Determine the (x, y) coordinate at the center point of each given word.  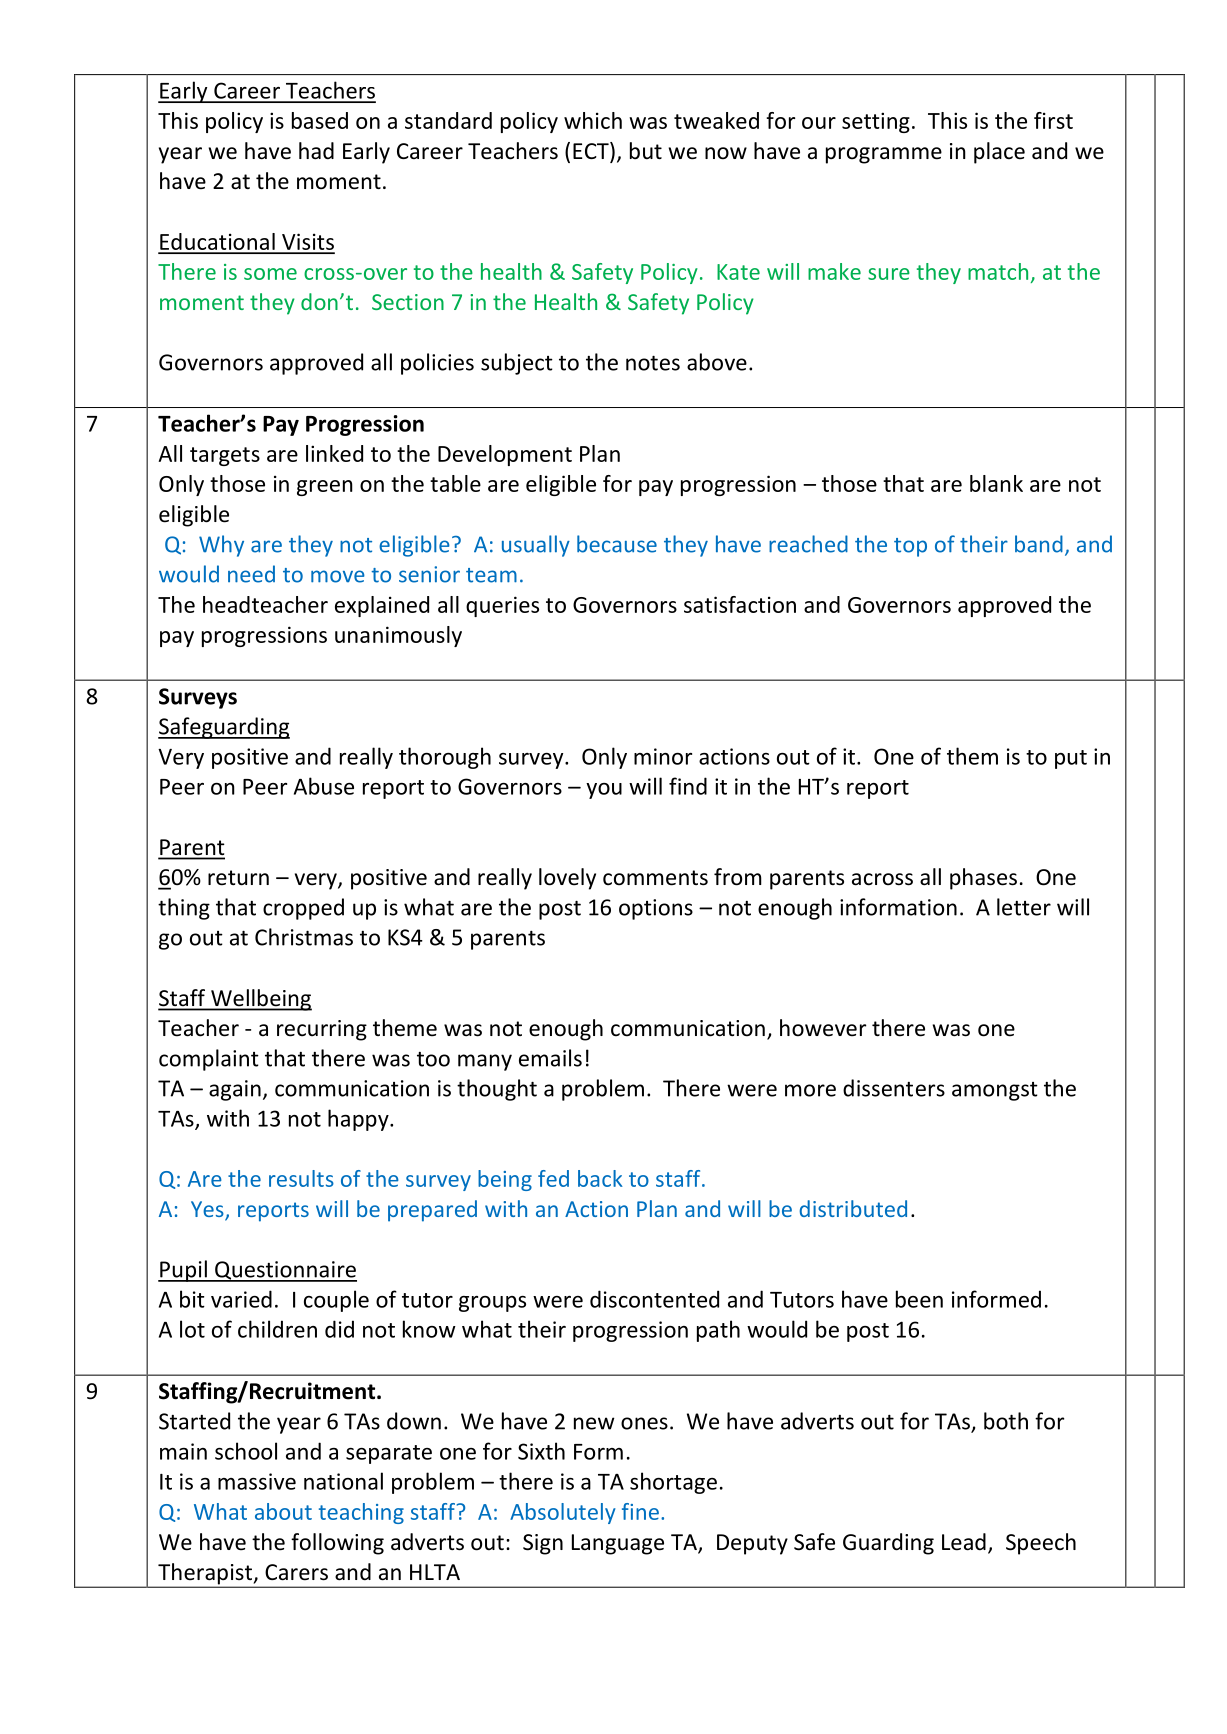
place (999, 153)
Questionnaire (285, 1271)
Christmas (304, 937)
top (910, 547)
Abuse (324, 786)
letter (1024, 907)
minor (663, 756)
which (593, 120)
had (316, 151)
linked (334, 453)
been (919, 1299)
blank (996, 483)
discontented (654, 1299)
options (656, 909)
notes (653, 363)
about (283, 1511)
